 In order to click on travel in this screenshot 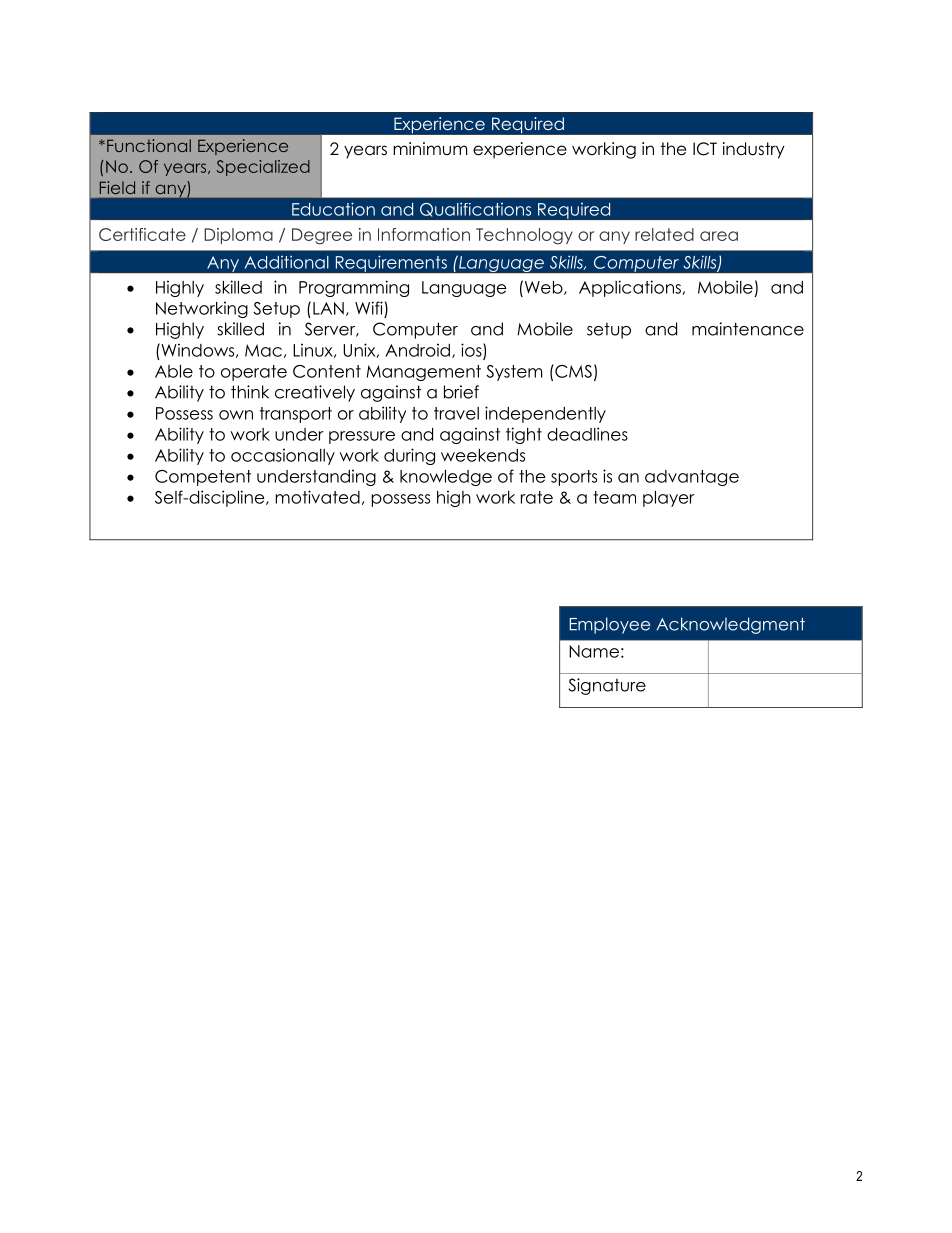, I will do `click(456, 413)`.
